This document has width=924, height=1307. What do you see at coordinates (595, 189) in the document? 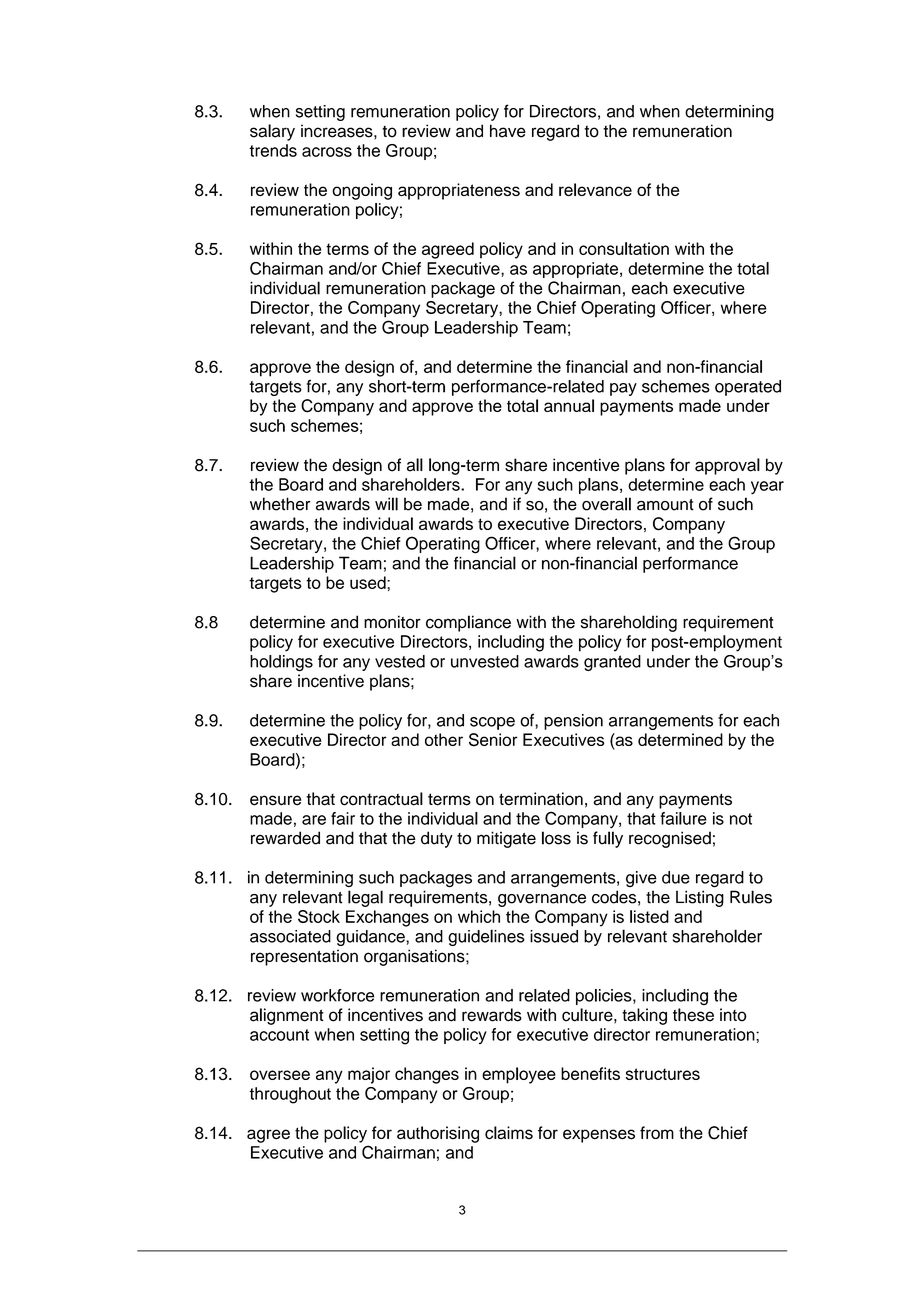
I see `relevance` at bounding box center [595, 189].
